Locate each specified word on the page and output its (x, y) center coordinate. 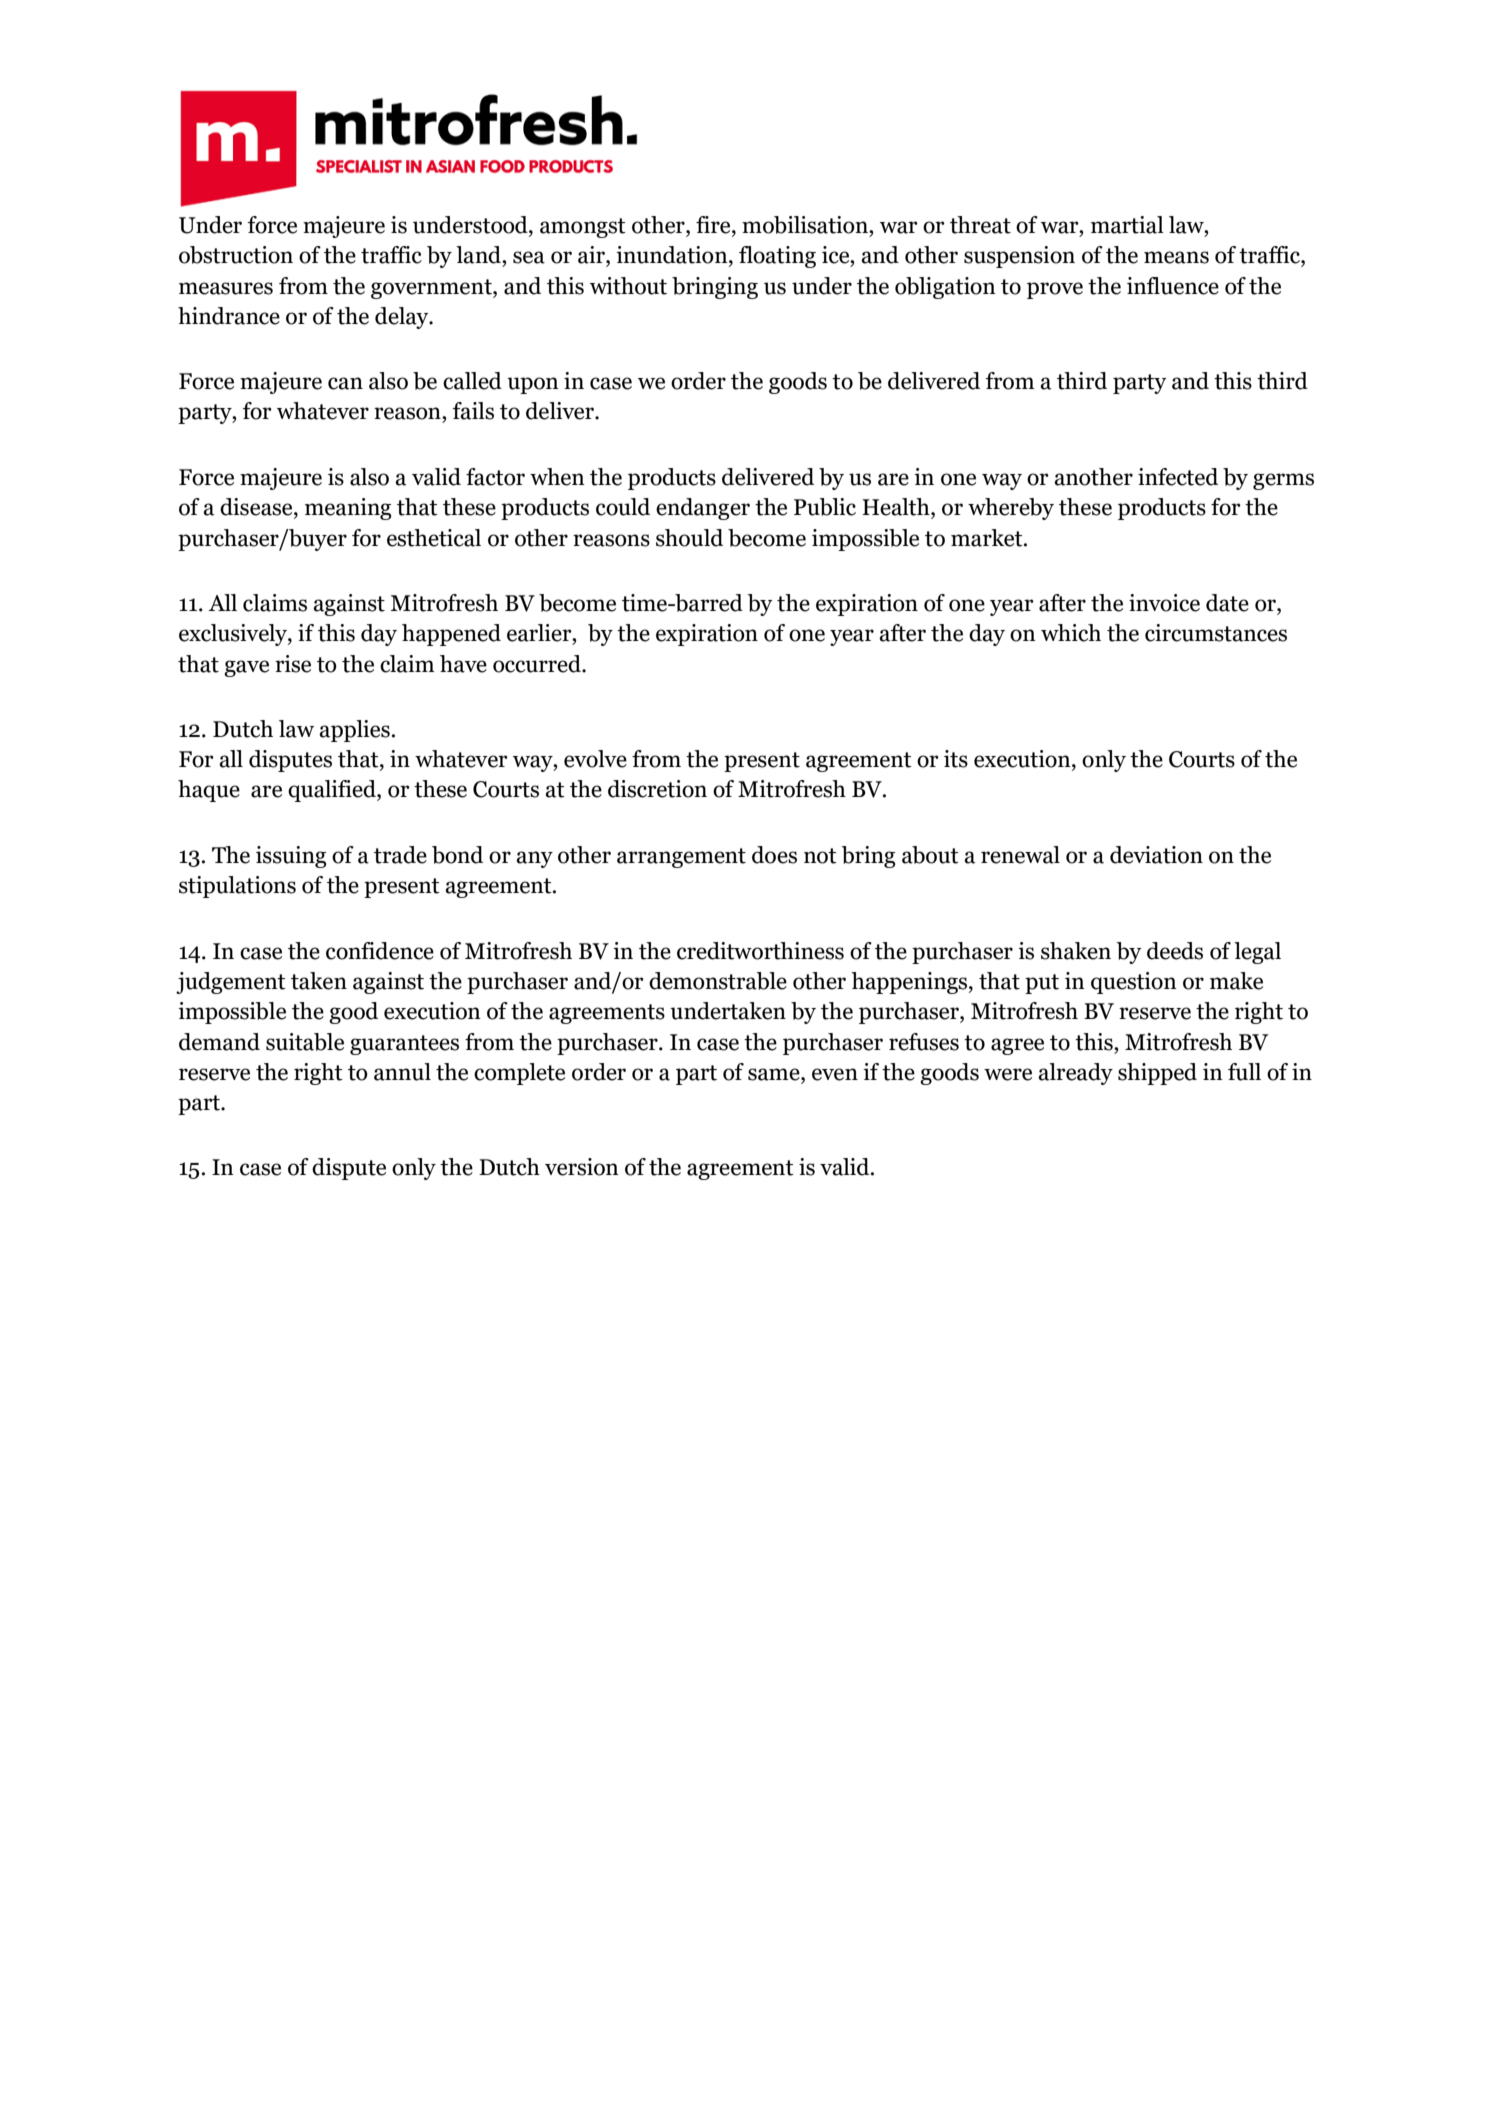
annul (402, 1072)
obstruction (236, 255)
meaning (348, 509)
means (1176, 257)
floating (777, 257)
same (775, 1074)
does (774, 855)
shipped (1157, 1074)
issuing (291, 857)
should (689, 538)
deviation (1156, 855)
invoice (1164, 603)
